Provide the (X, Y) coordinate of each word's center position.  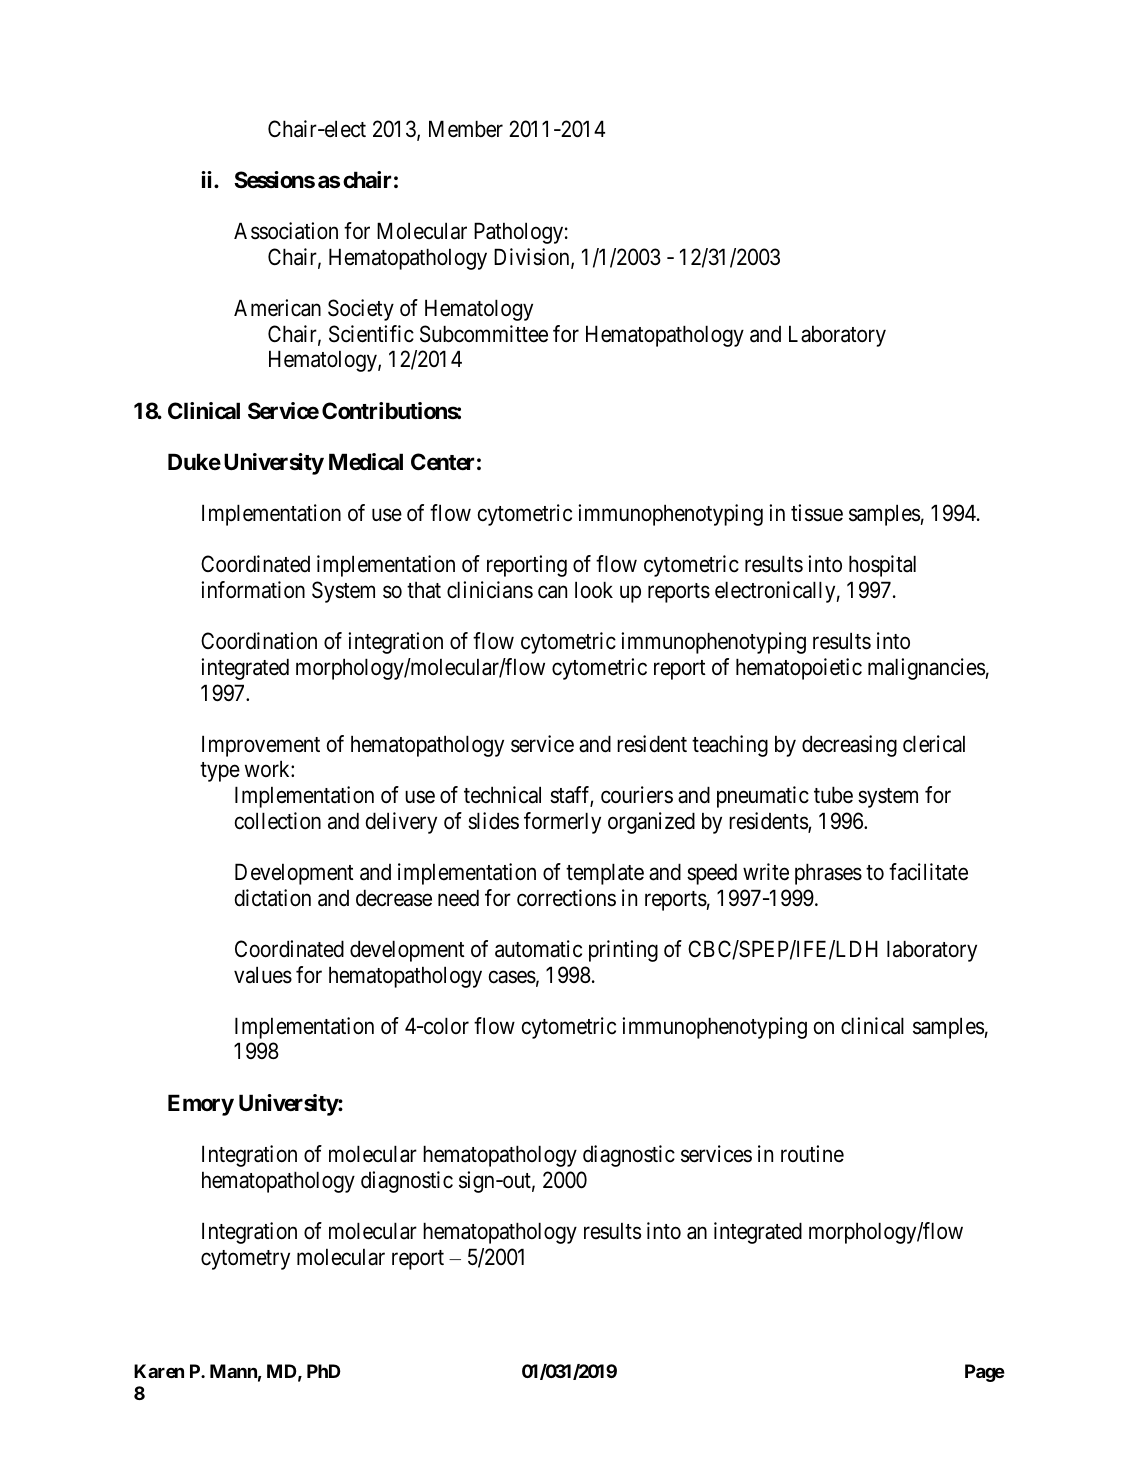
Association (286, 231)
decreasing (849, 746)
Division (533, 258)
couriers (637, 795)
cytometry (245, 1260)
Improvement (261, 746)
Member (466, 129)
